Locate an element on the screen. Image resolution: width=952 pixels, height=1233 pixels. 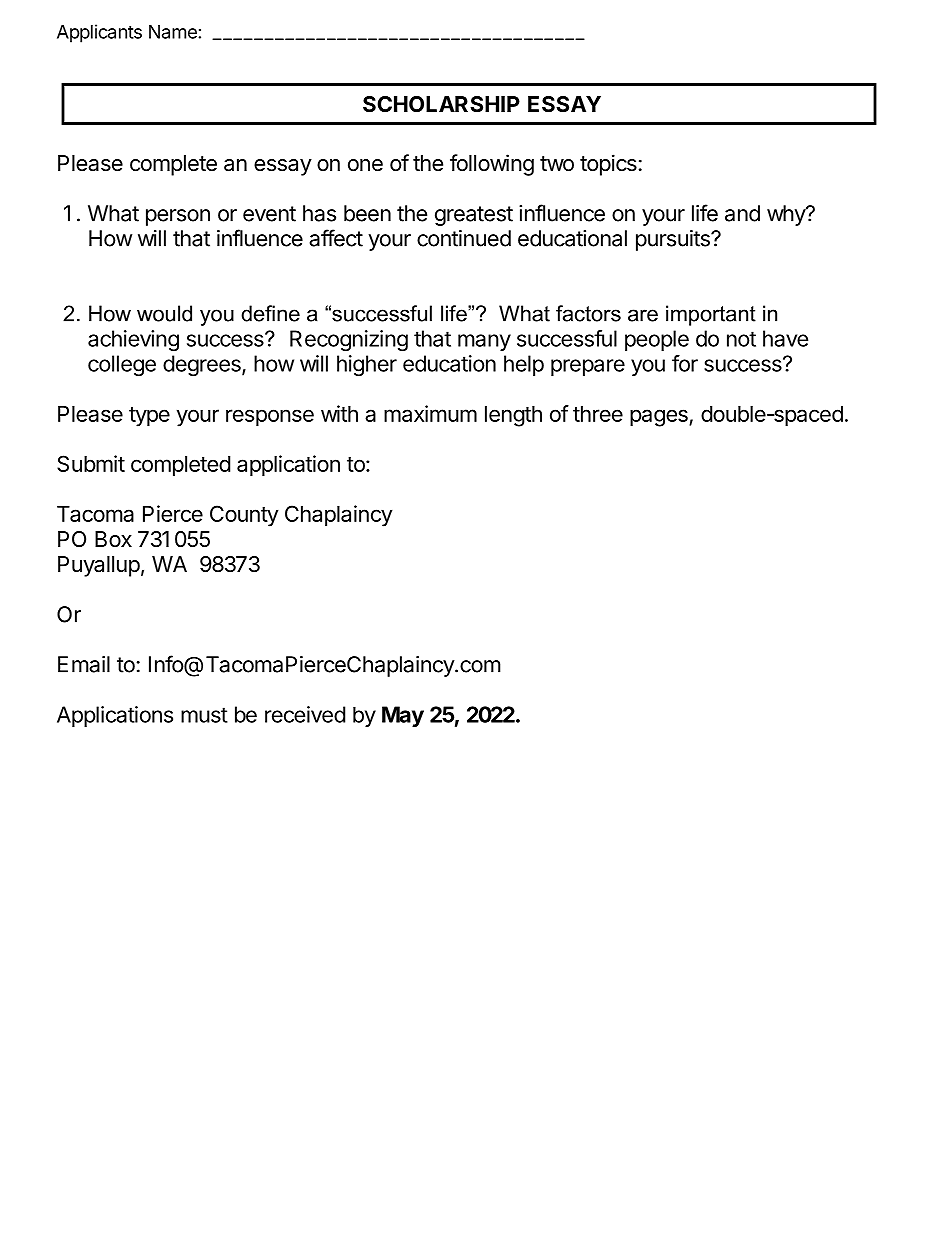
for is located at coordinates (685, 363).
